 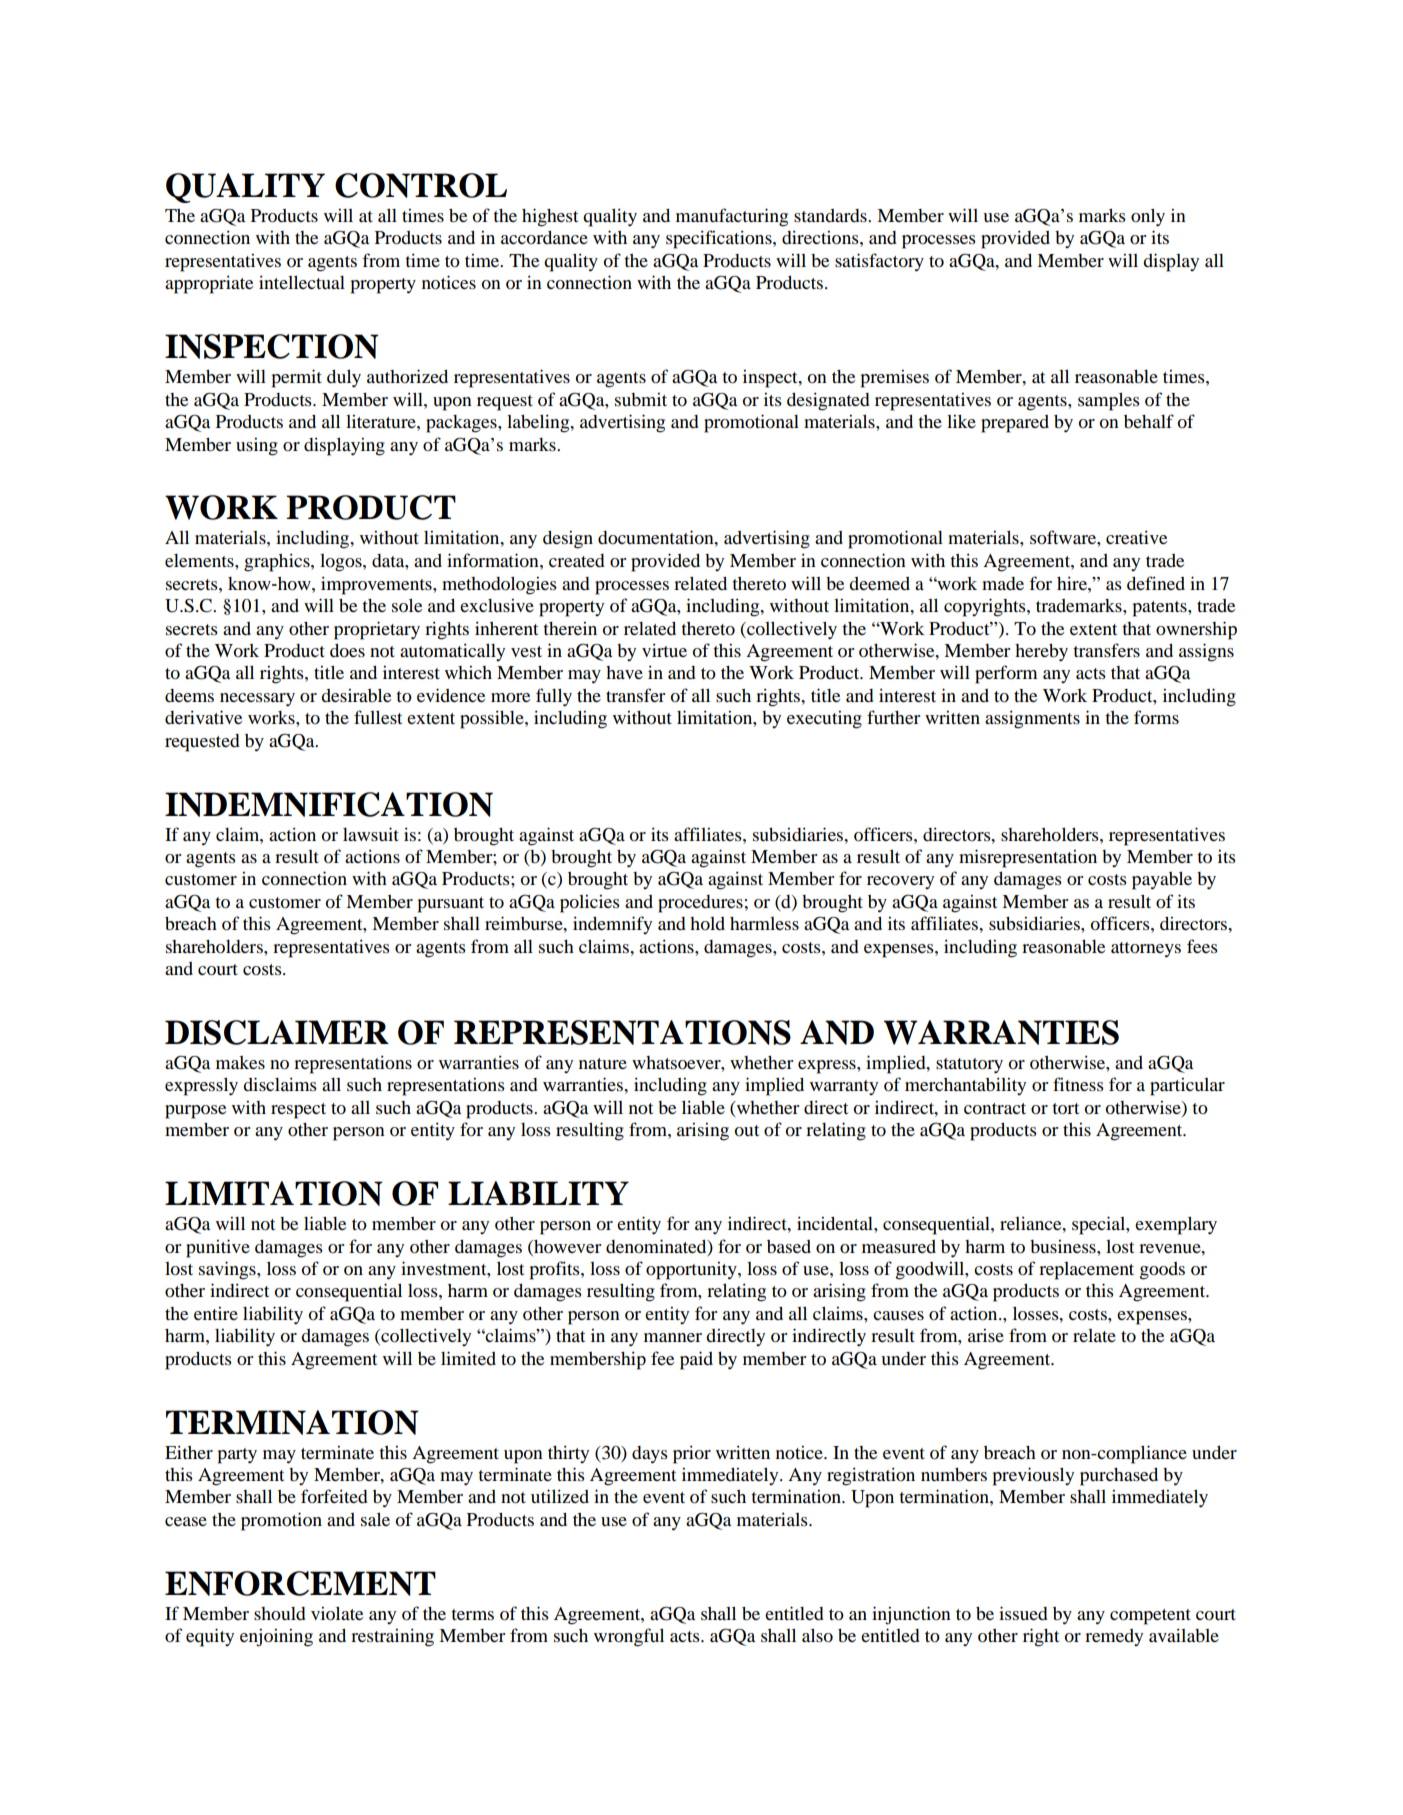 What do you see at coordinates (720, 239) in the screenshot?
I see `specifications` at bounding box center [720, 239].
